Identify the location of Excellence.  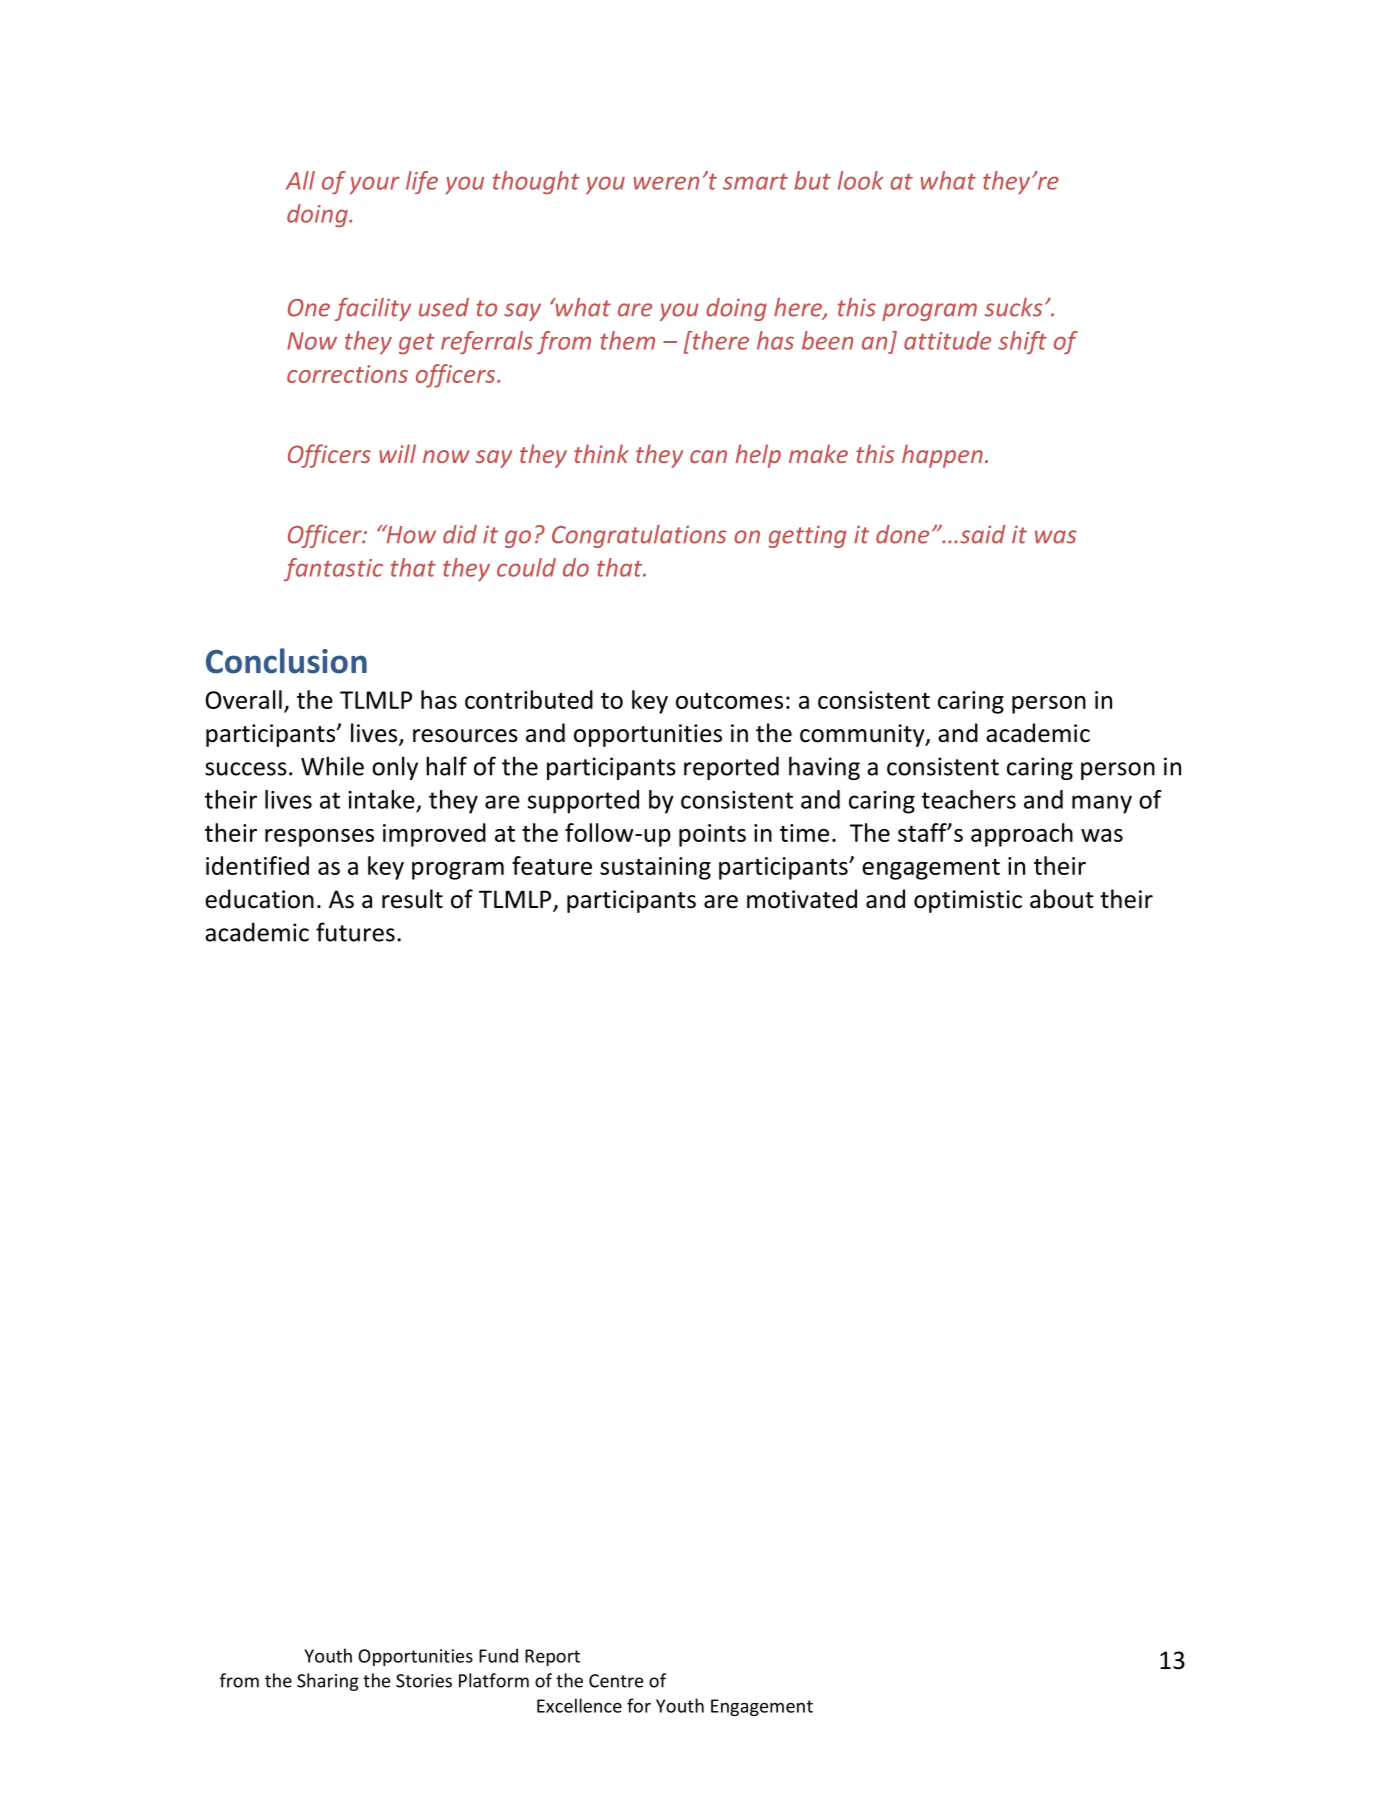
(579, 1705).
